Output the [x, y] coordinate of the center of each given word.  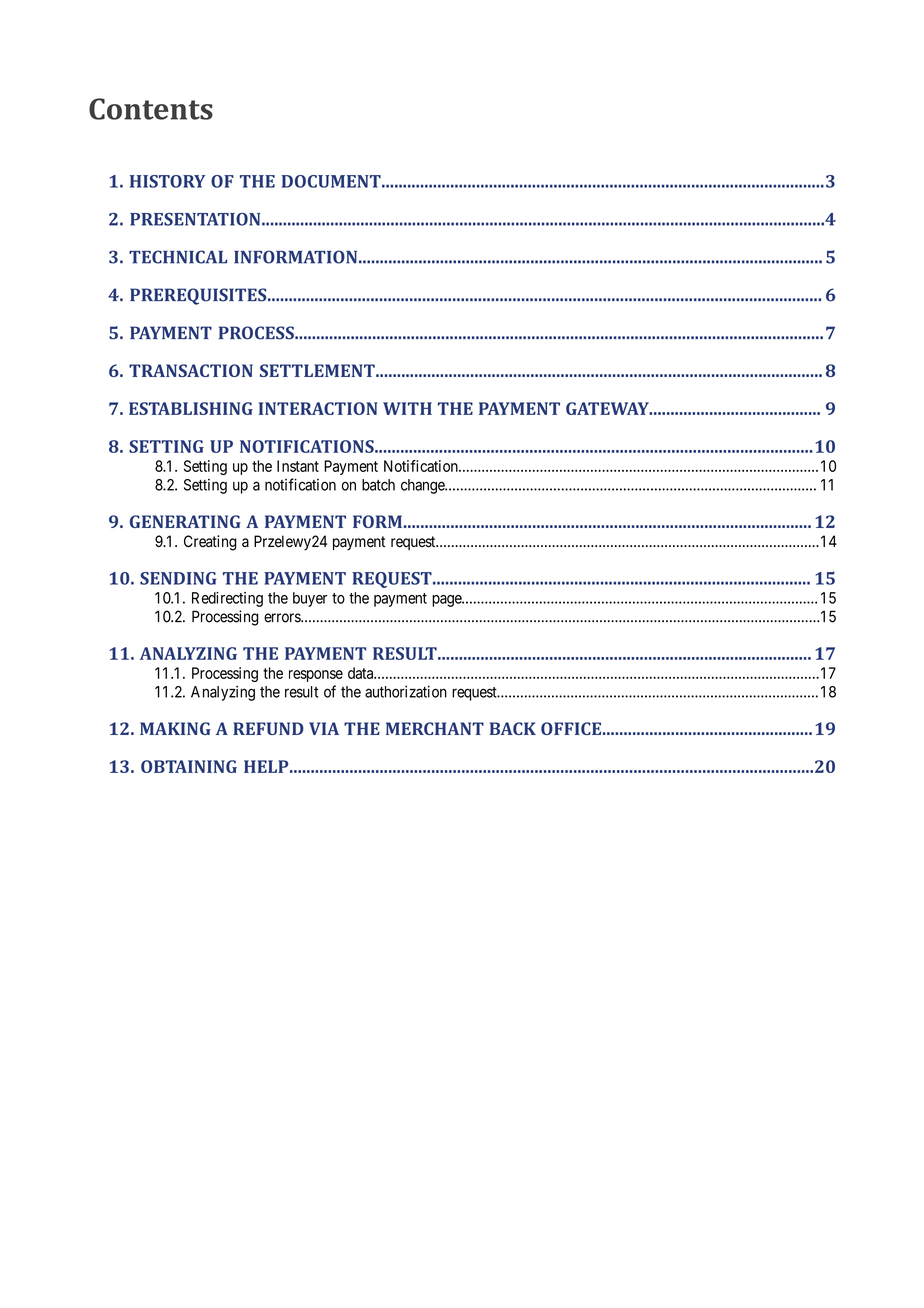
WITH [407, 408]
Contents [151, 109]
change [423, 486]
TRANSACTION [191, 370]
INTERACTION [318, 408]
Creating [210, 543]
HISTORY [167, 181]
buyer [310, 599]
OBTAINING [189, 766]
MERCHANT [435, 728]
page [447, 601]
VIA [324, 728]
